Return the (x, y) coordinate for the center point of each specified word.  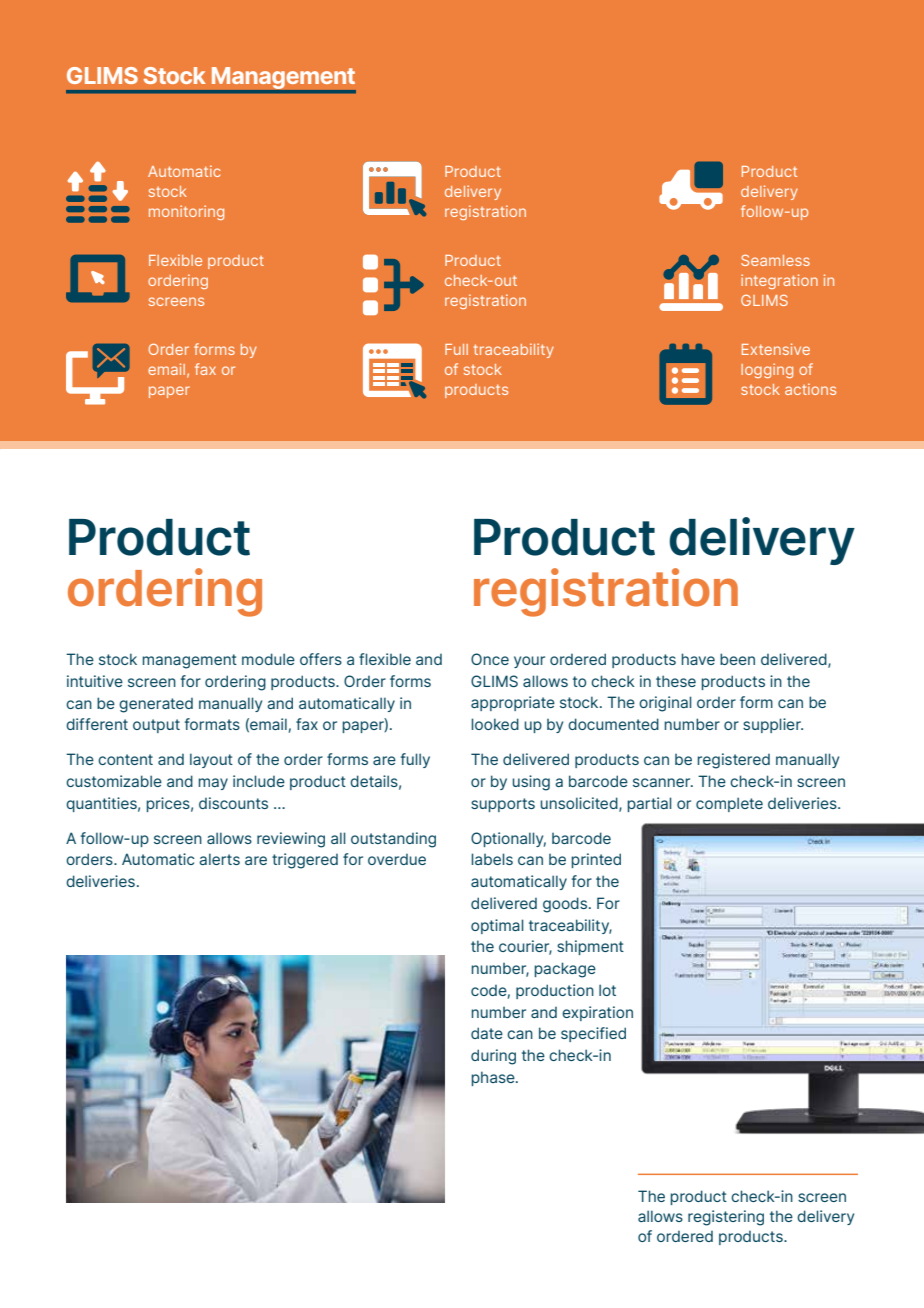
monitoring (186, 212)
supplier (773, 725)
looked (495, 724)
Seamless (775, 260)
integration (779, 281)
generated (156, 705)
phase (494, 1078)
